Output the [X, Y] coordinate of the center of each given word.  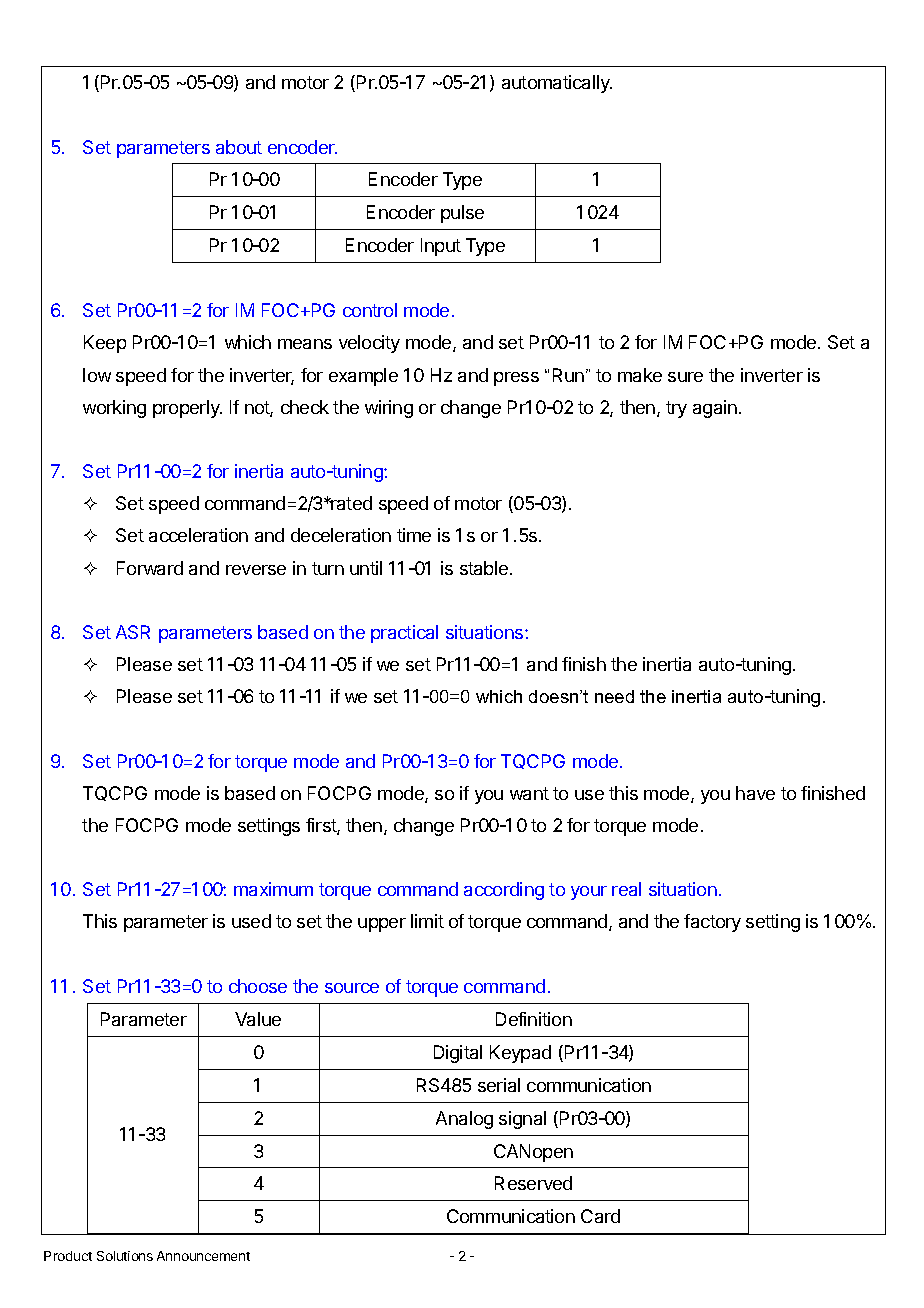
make [640, 375]
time [414, 535]
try [676, 409]
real [626, 889]
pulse [462, 214]
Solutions [125, 1256]
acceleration [198, 535]
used [251, 921]
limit [427, 921]
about [239, 147]
